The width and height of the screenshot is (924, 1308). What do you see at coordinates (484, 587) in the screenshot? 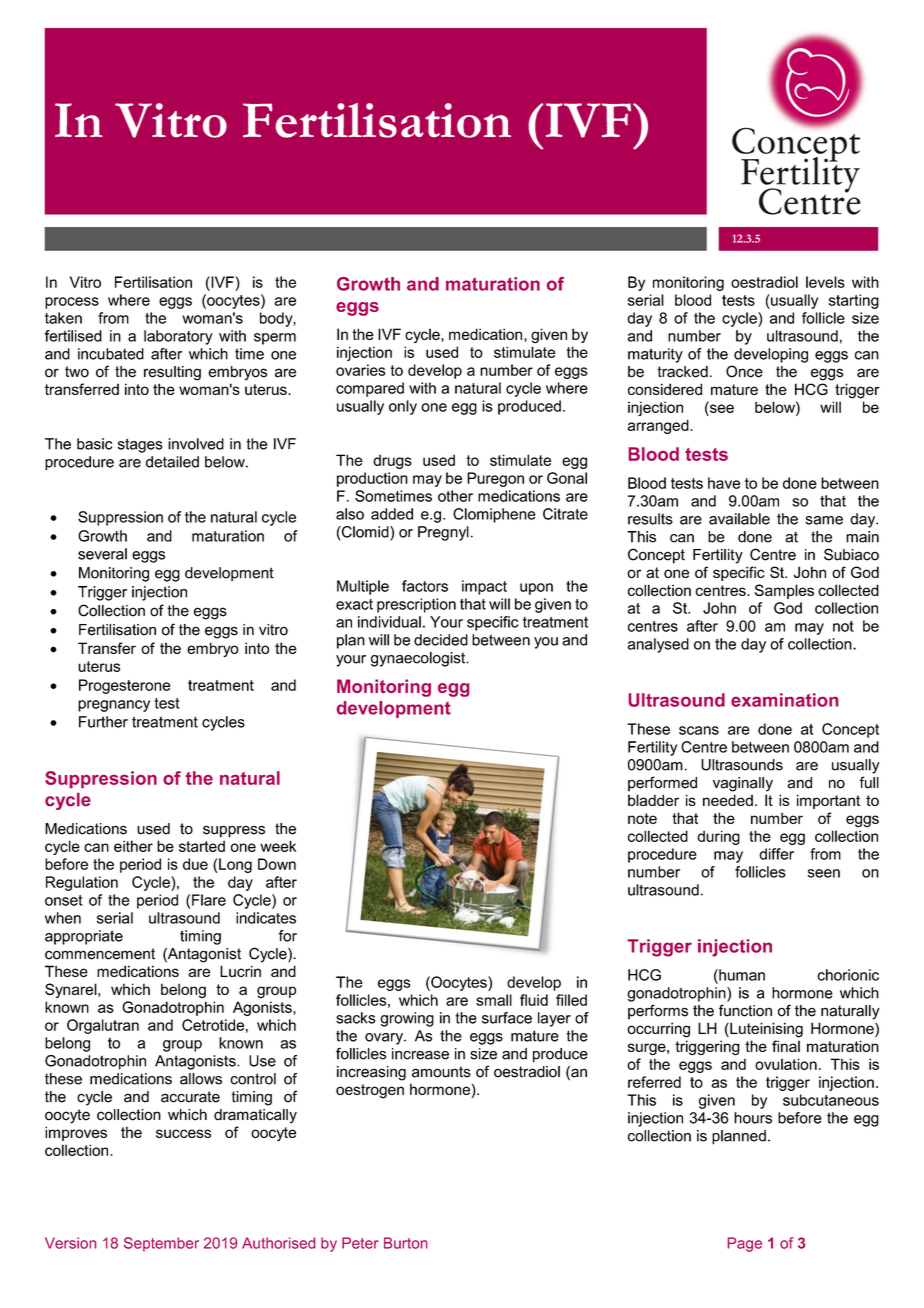
I see `impact` at bounding box center [484, 587].
